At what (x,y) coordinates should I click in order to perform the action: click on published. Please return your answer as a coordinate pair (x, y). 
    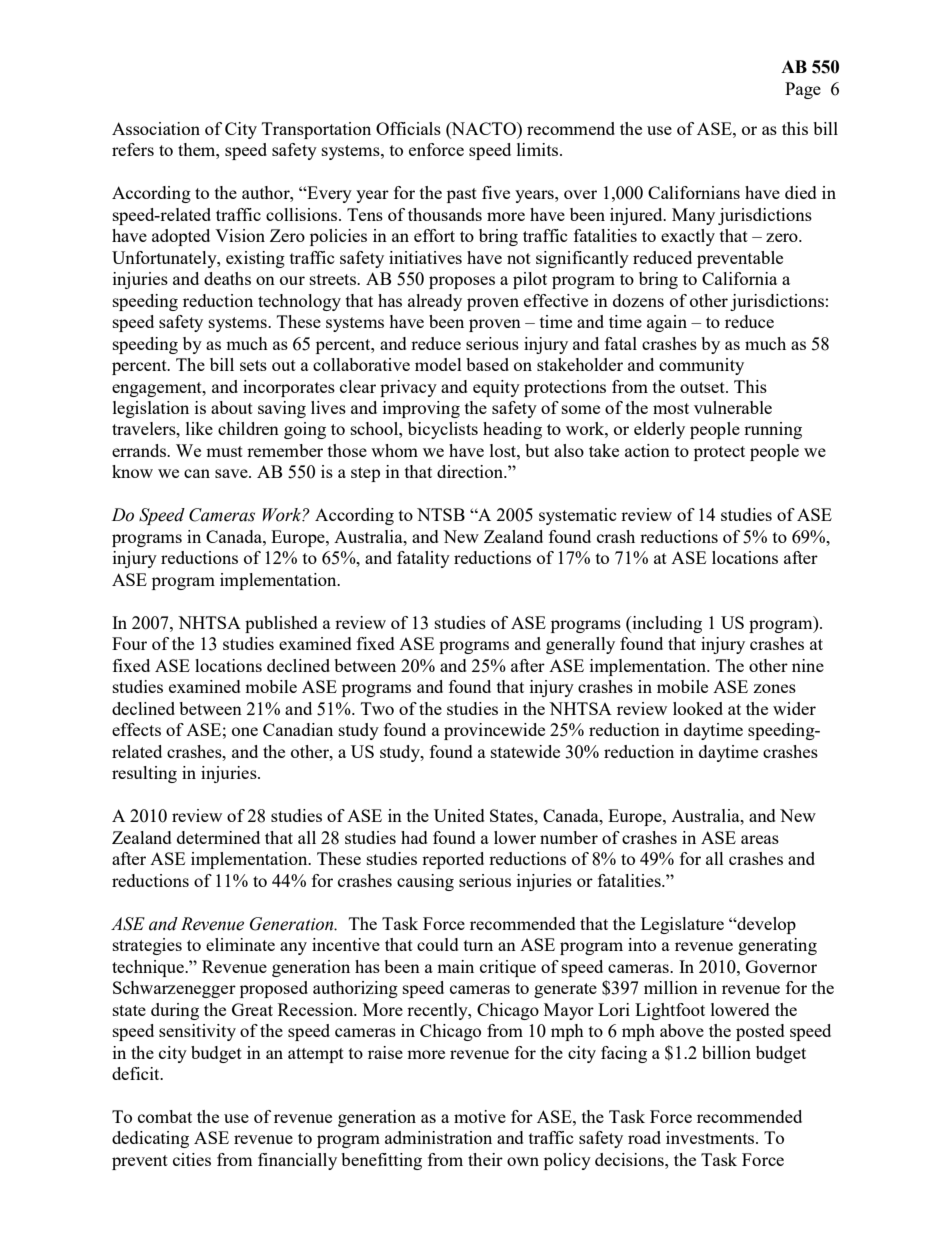
    Looking at the image, I should click on (281, 624).
